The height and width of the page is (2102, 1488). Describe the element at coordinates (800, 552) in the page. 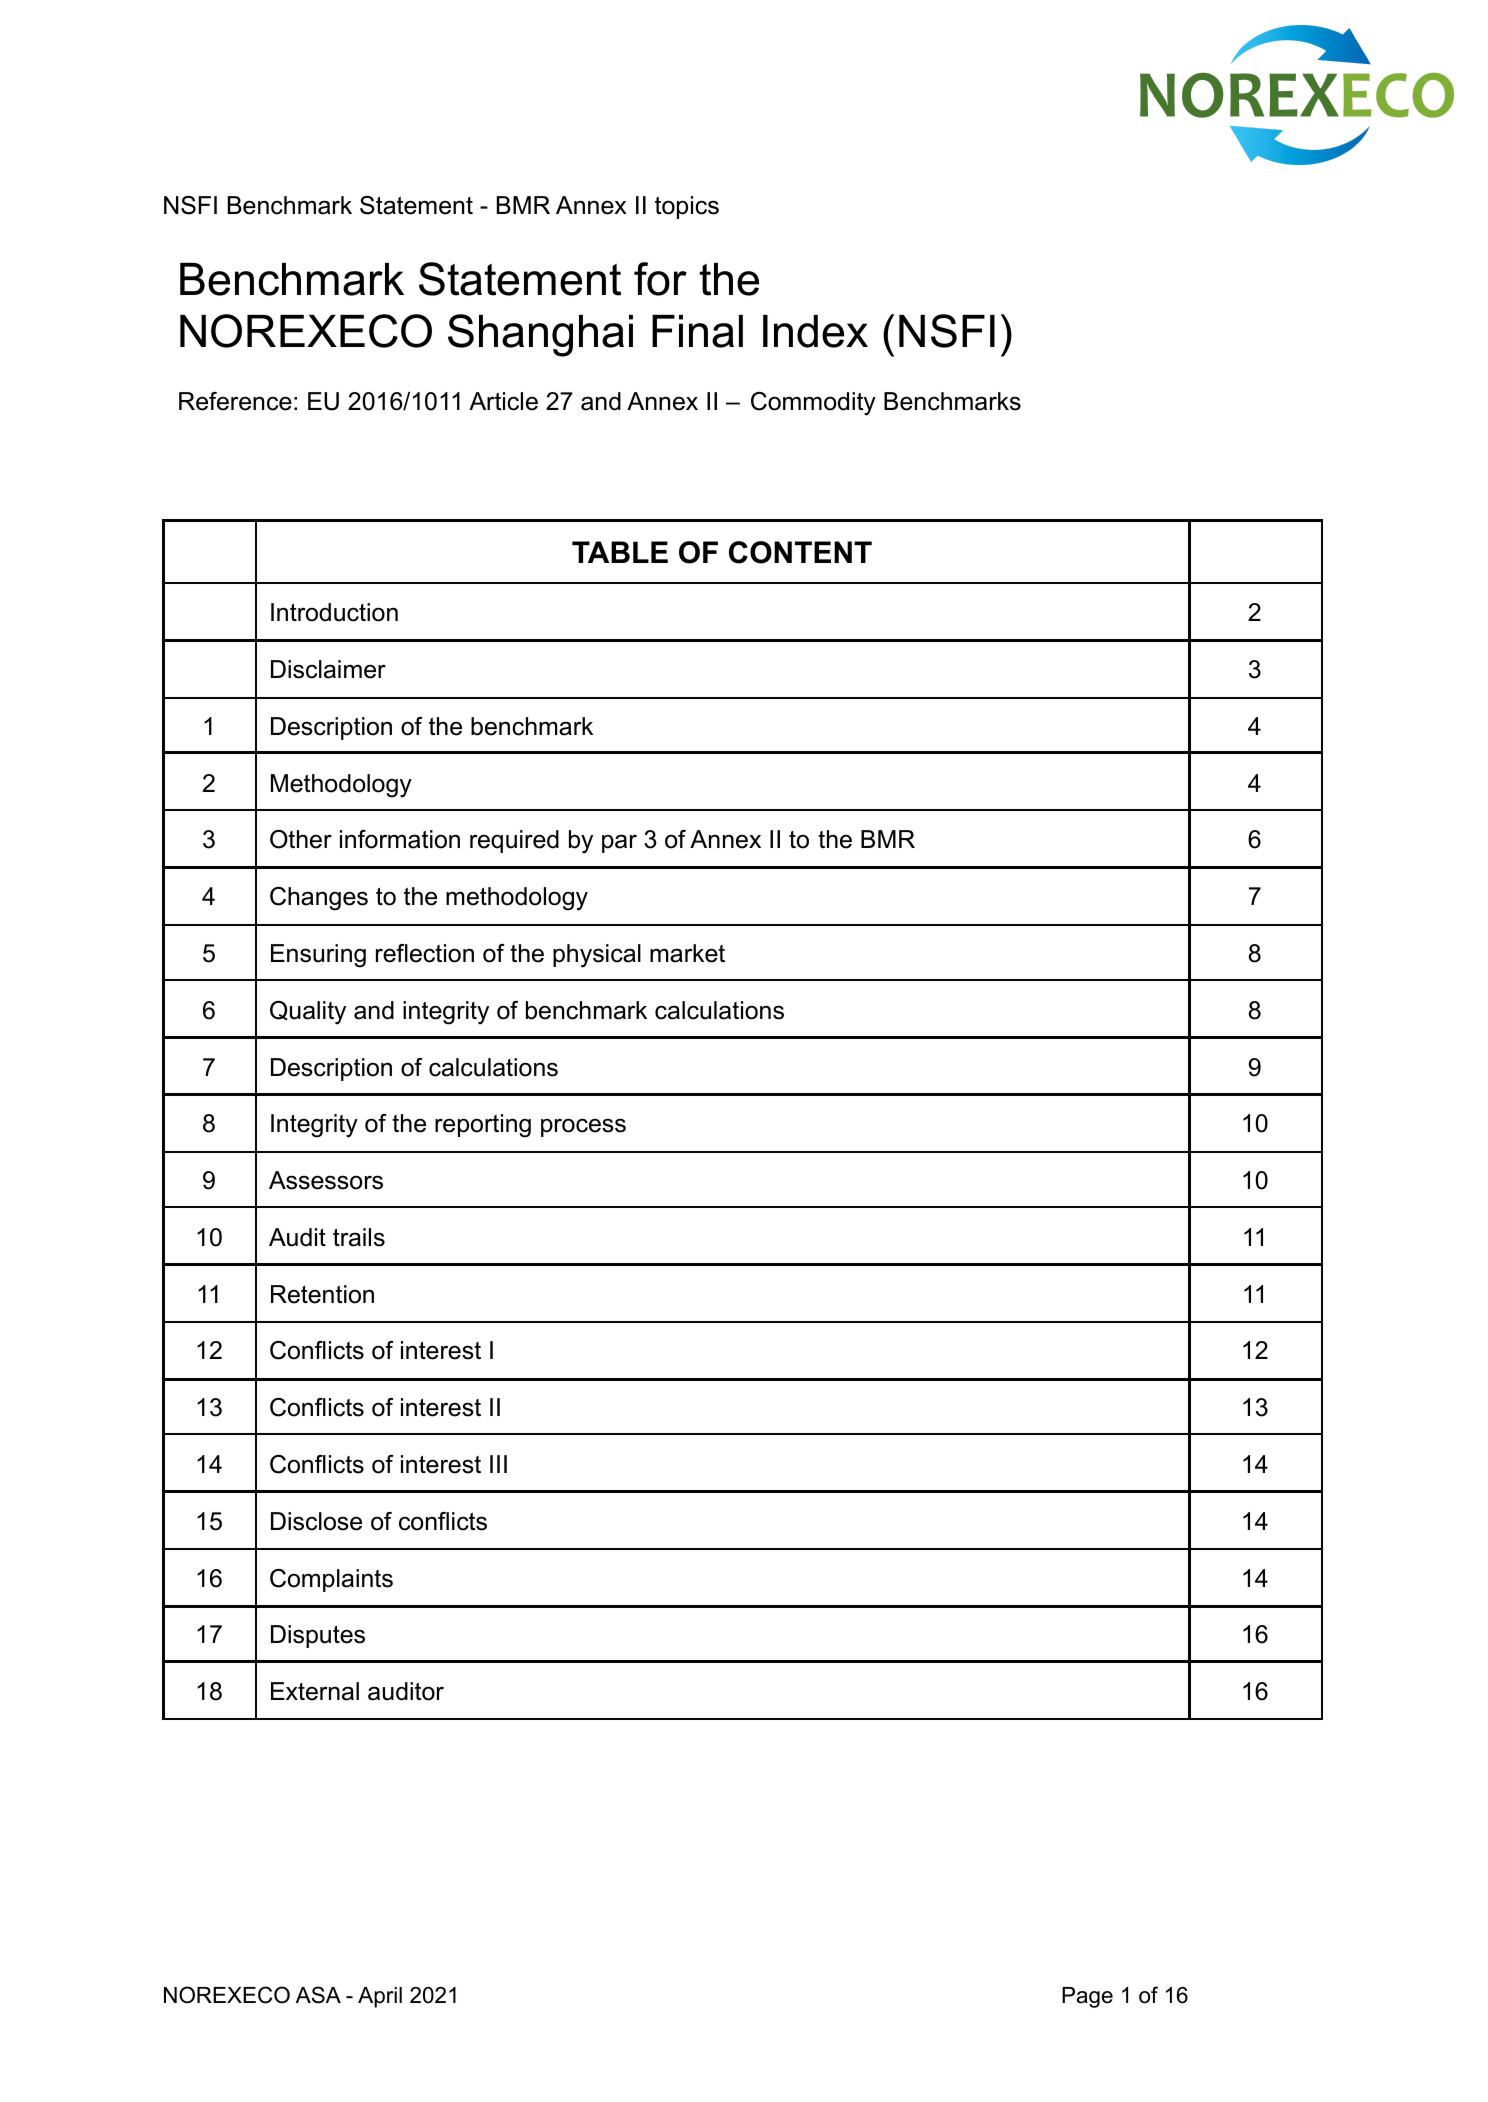

I see `CONTENT` at that location.
